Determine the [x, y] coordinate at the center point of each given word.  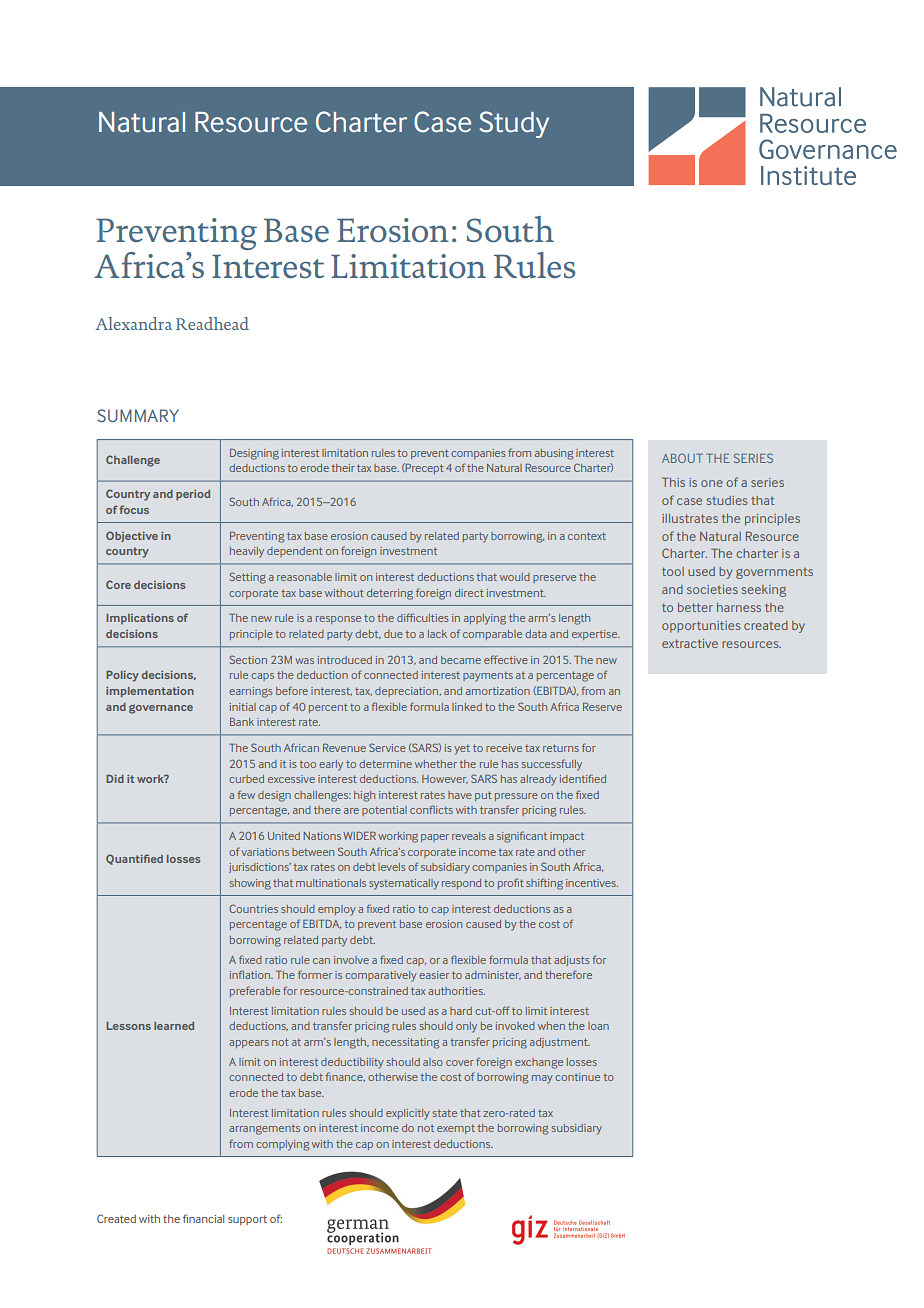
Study [514, 124]
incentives [592, 883]
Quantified [134, 859]
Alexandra [134, 323]
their [343, 468]
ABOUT [682, 458]
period [193, 495]
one [712, 483]
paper [435, 838]
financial [203, 1218]
